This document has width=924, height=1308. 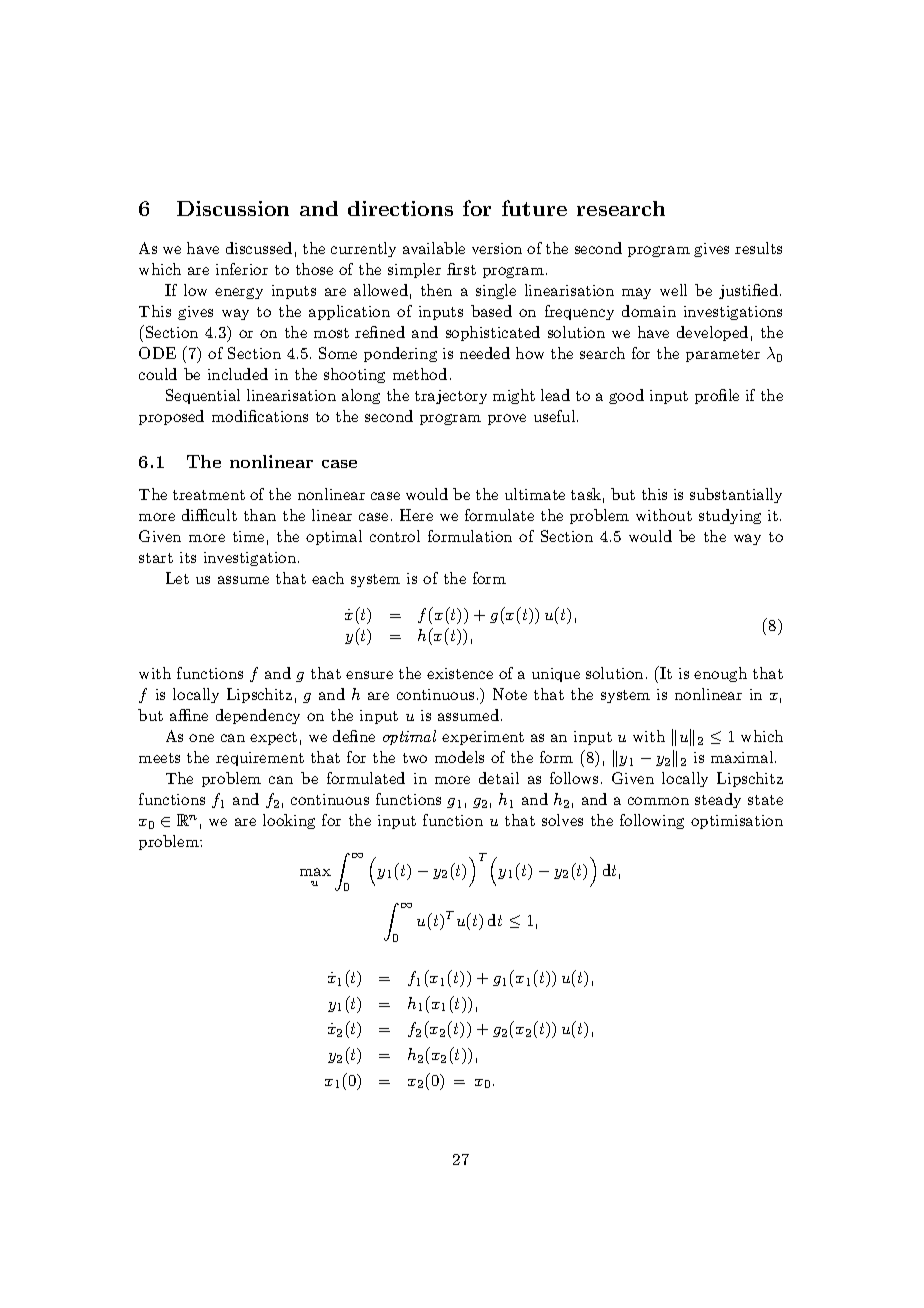 What do you see at coordinates (416, 515) in the document?
I see `Here` at bounding box center [416, 515].
